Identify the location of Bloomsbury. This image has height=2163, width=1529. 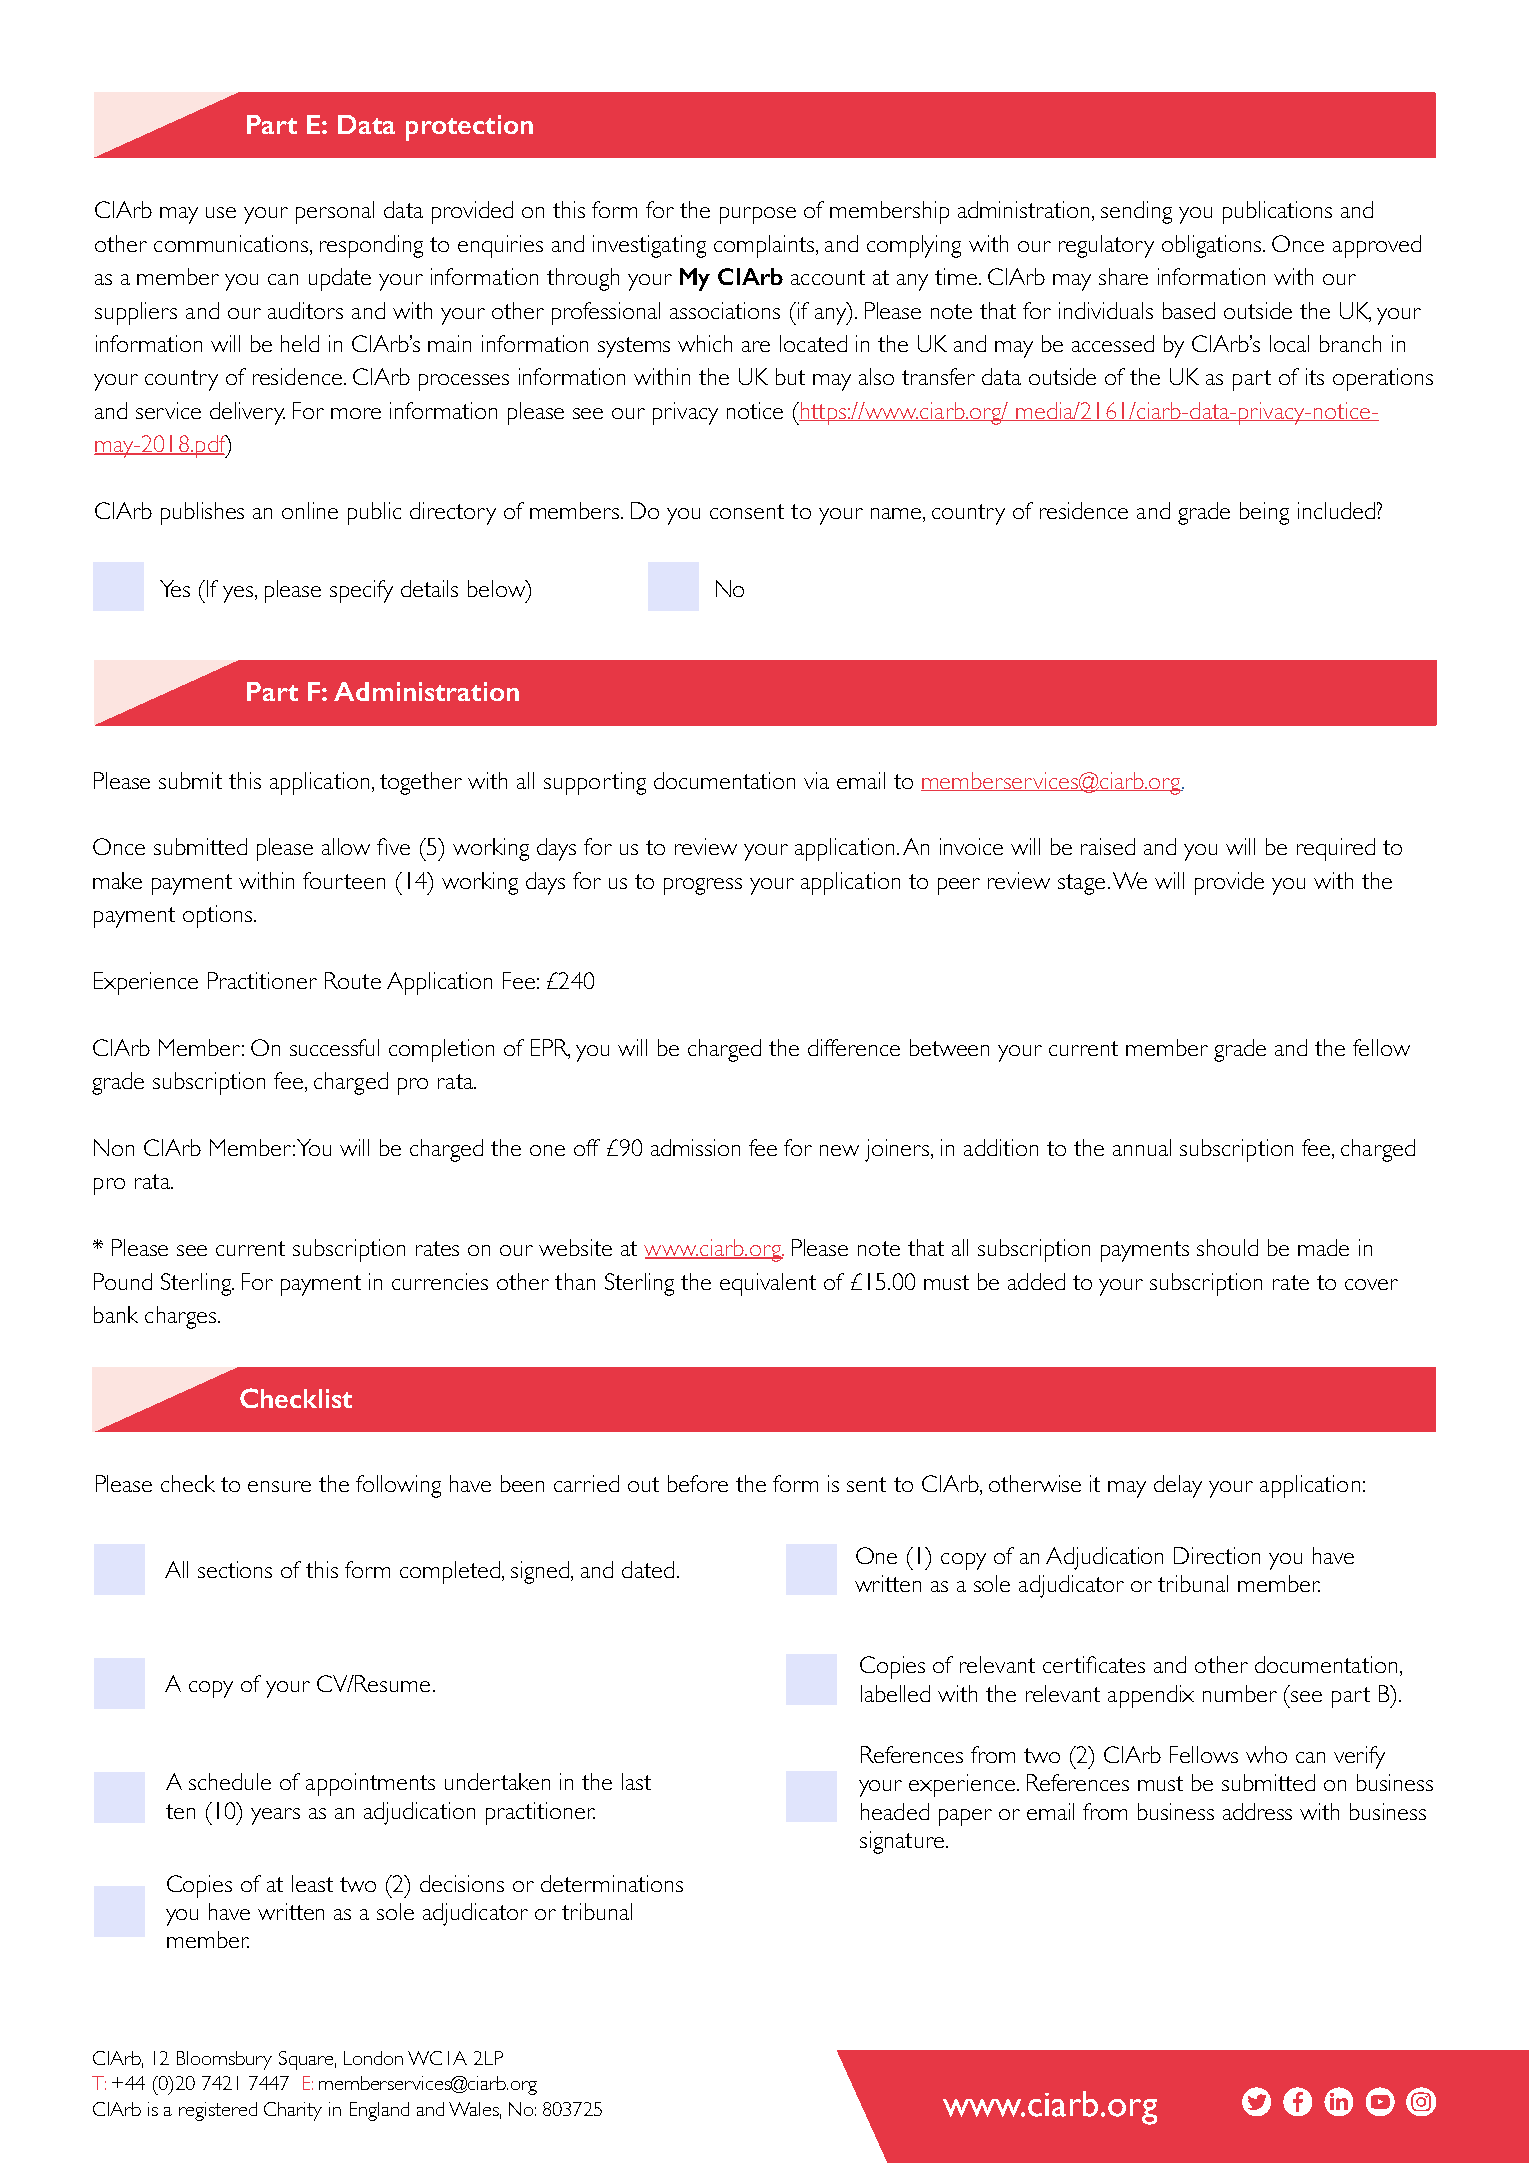
(224, 2060).
